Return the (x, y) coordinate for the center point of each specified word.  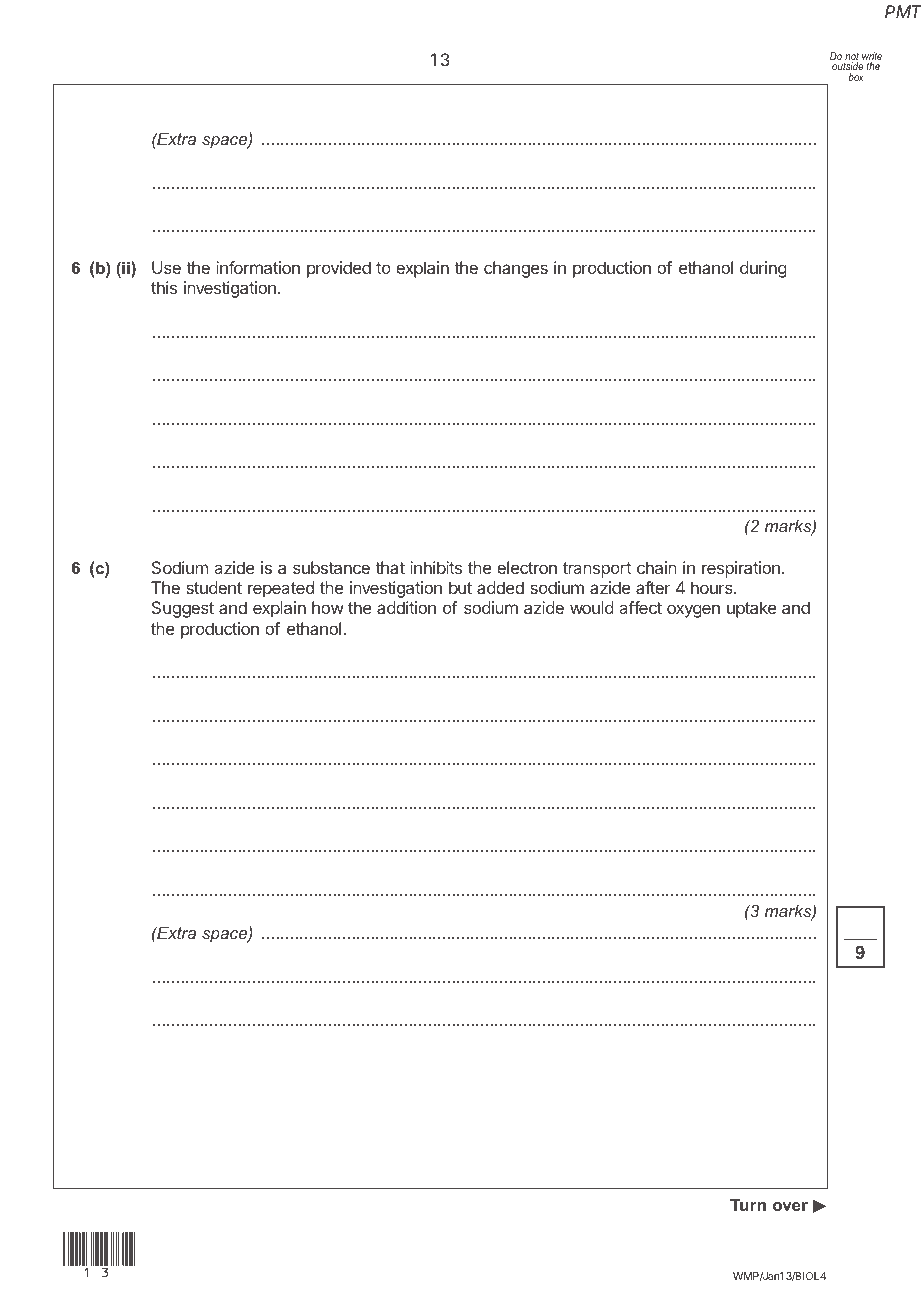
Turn (748, 1204)
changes (516, 269)
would (592, 607)
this (164, 287)
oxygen (693, 611)
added (500, 587)
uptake (751, 609)
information (258, 267)
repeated (281, 589)
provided (339, 269)
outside (847, 68)
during (763, 269)
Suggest (183, 609)
